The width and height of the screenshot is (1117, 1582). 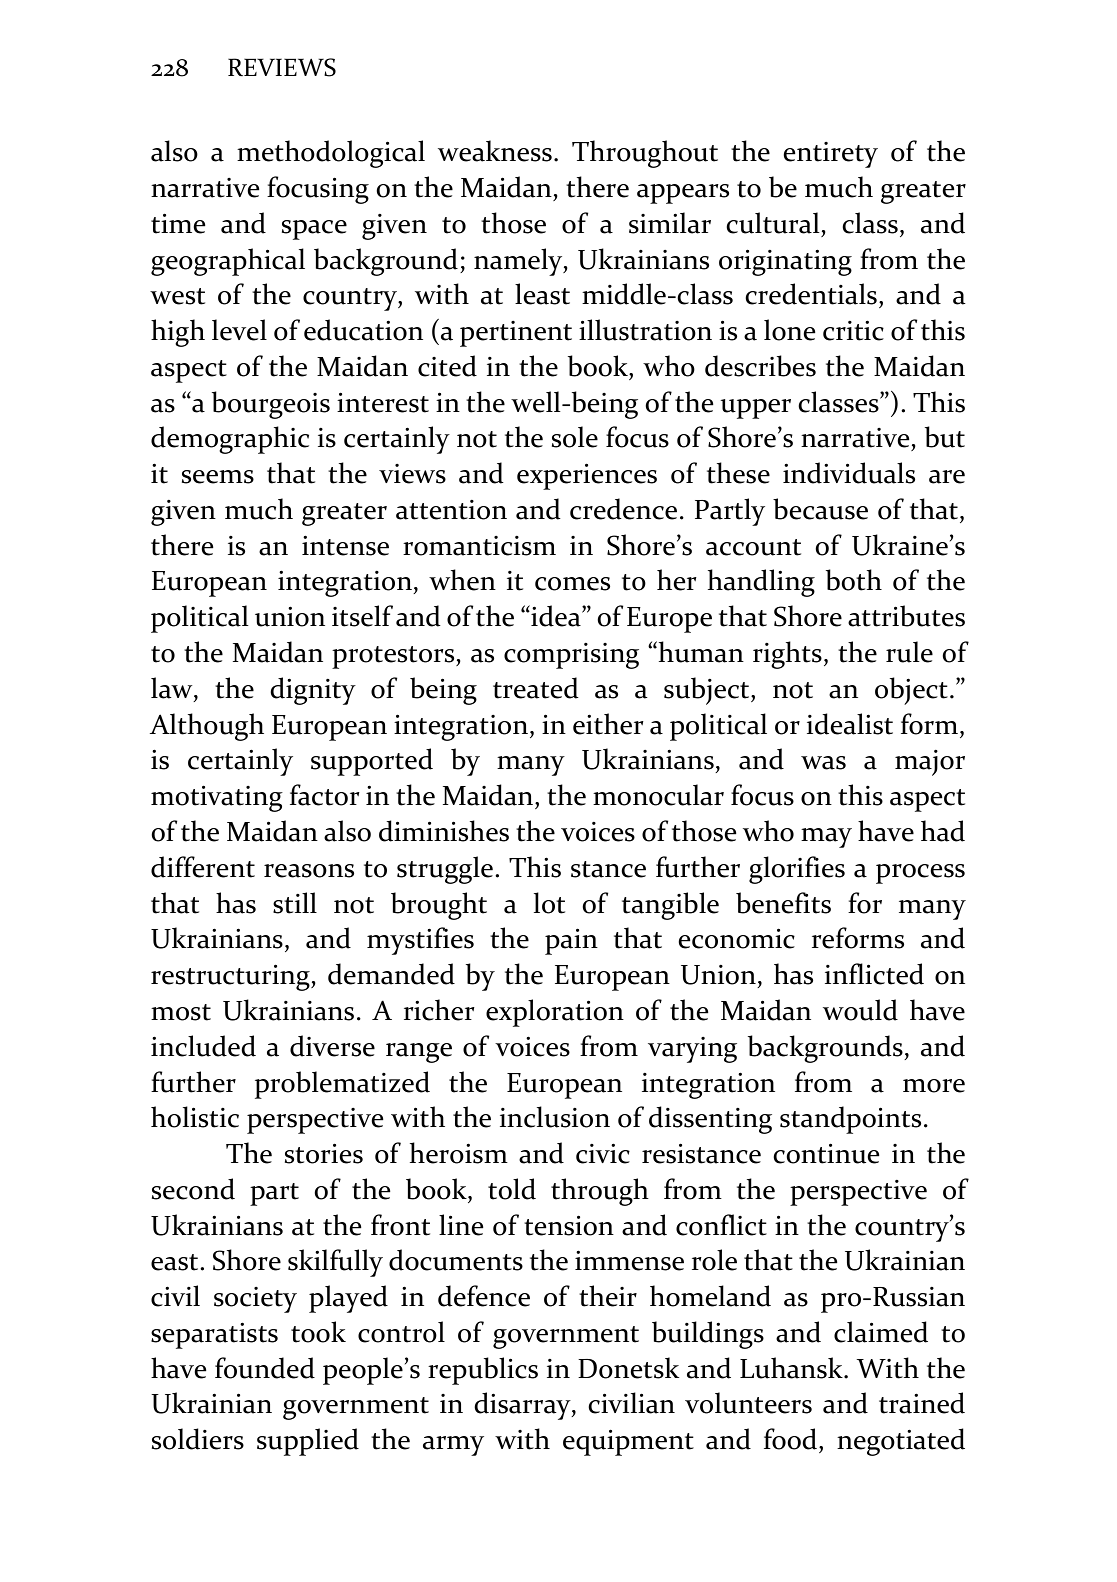 I want to click on inclusion, so click(x=555, y=1117).
